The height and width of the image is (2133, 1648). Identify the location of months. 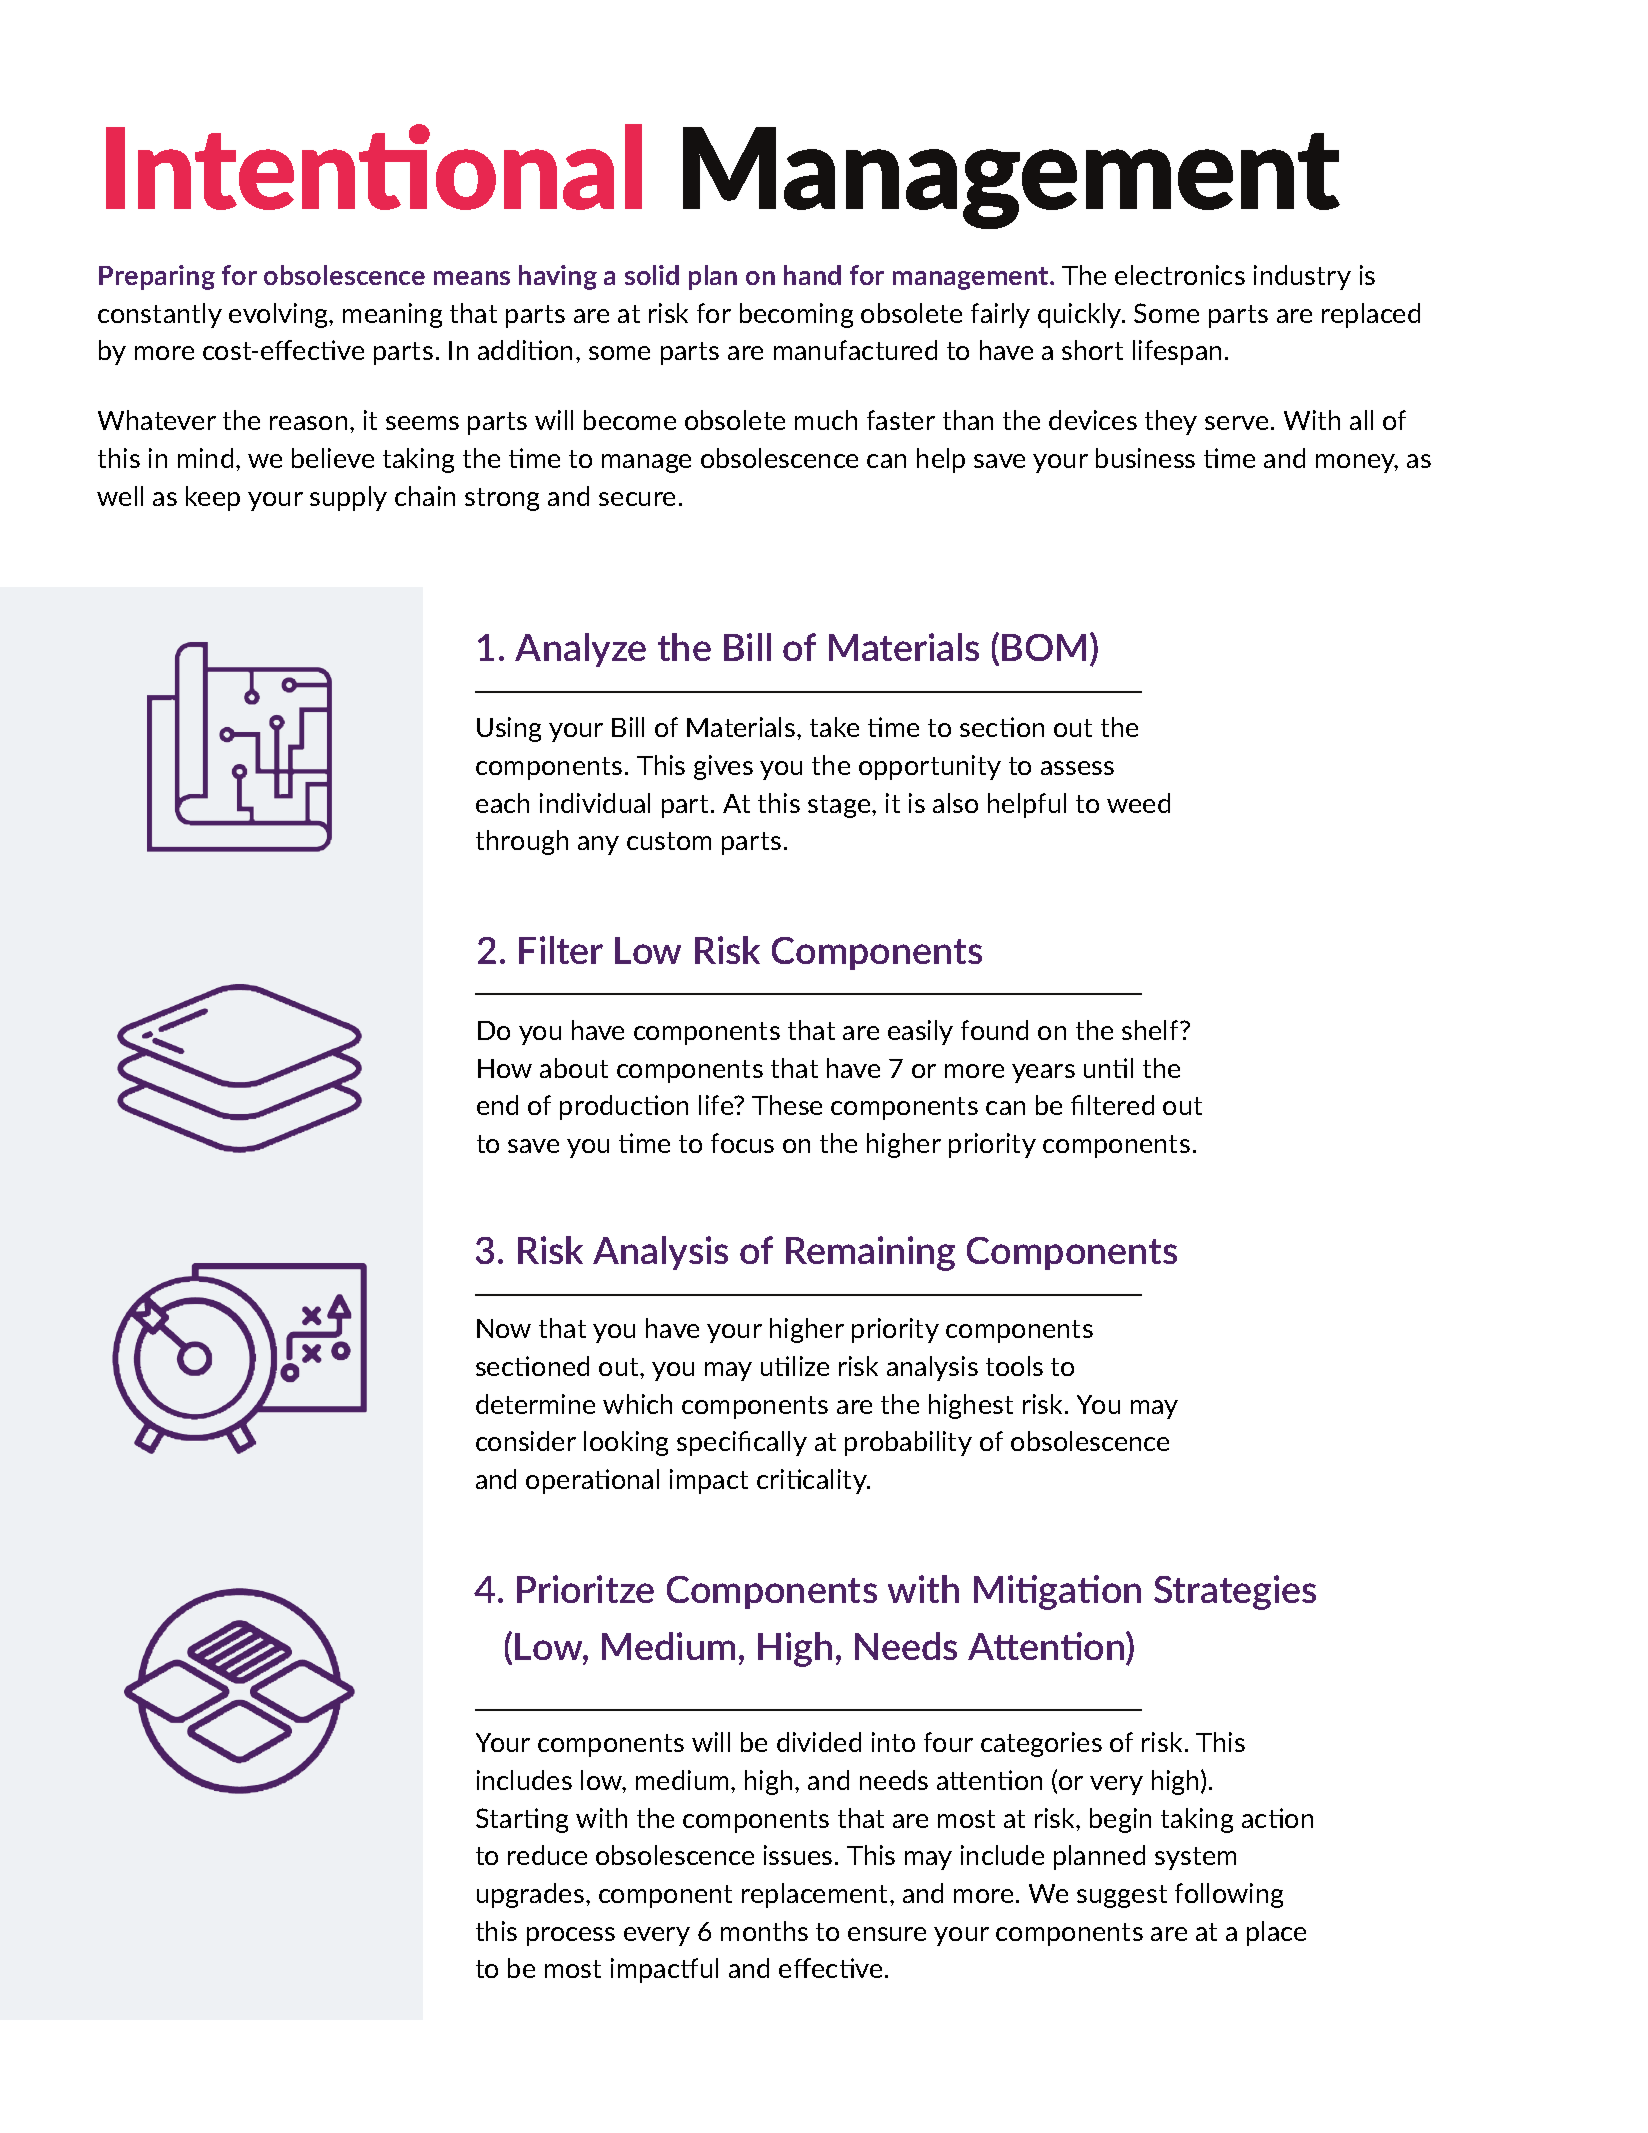
(764, 1931).
